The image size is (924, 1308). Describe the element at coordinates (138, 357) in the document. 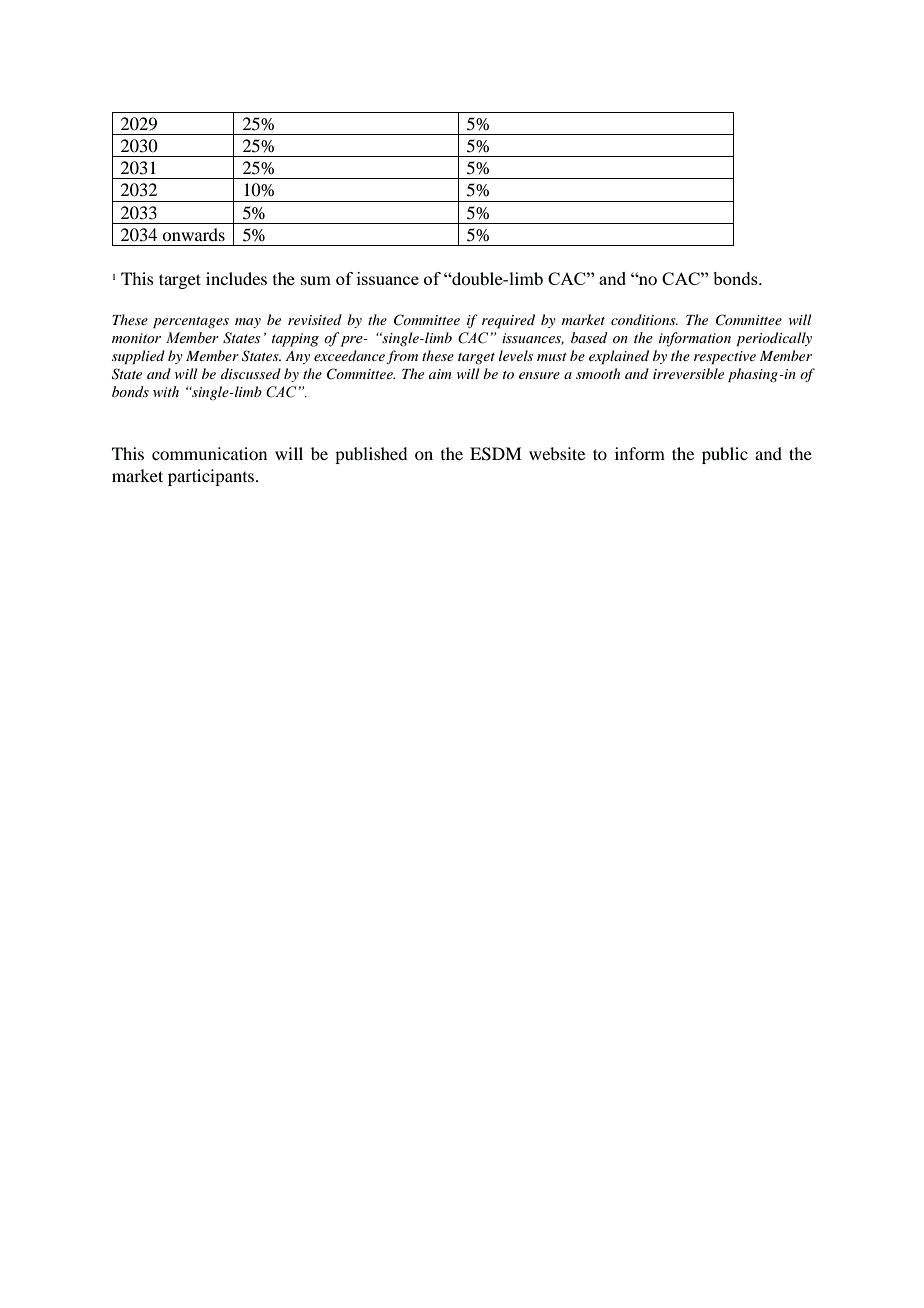

I see `supplied` at that location.
